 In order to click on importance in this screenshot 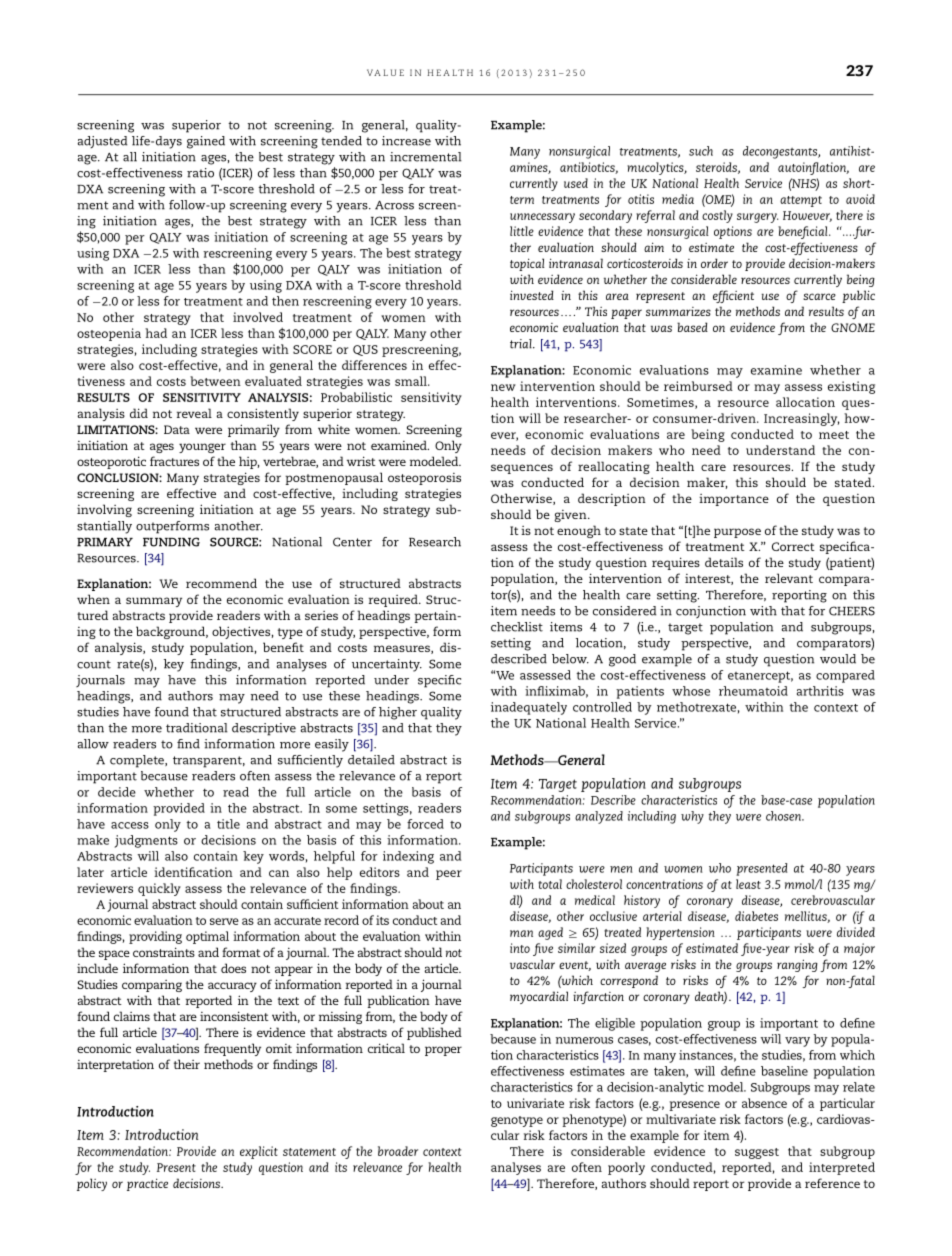, I will do `click(734, 500)`.
